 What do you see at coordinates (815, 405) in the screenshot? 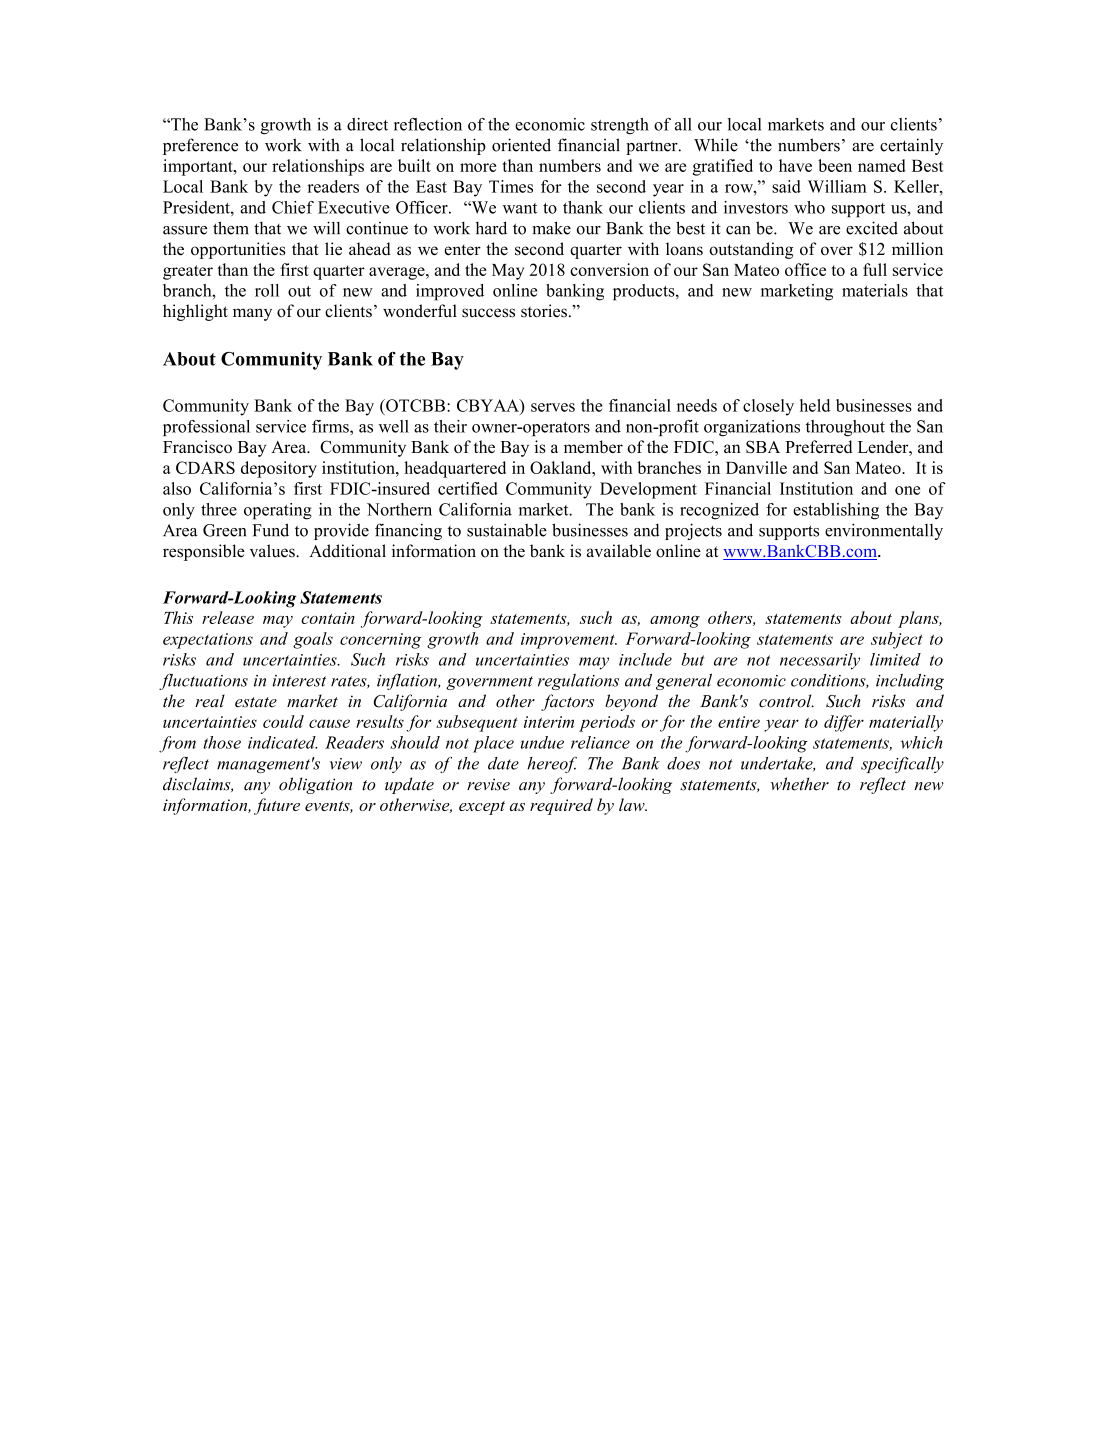
I see `held` at bounding box center [815, 405].
